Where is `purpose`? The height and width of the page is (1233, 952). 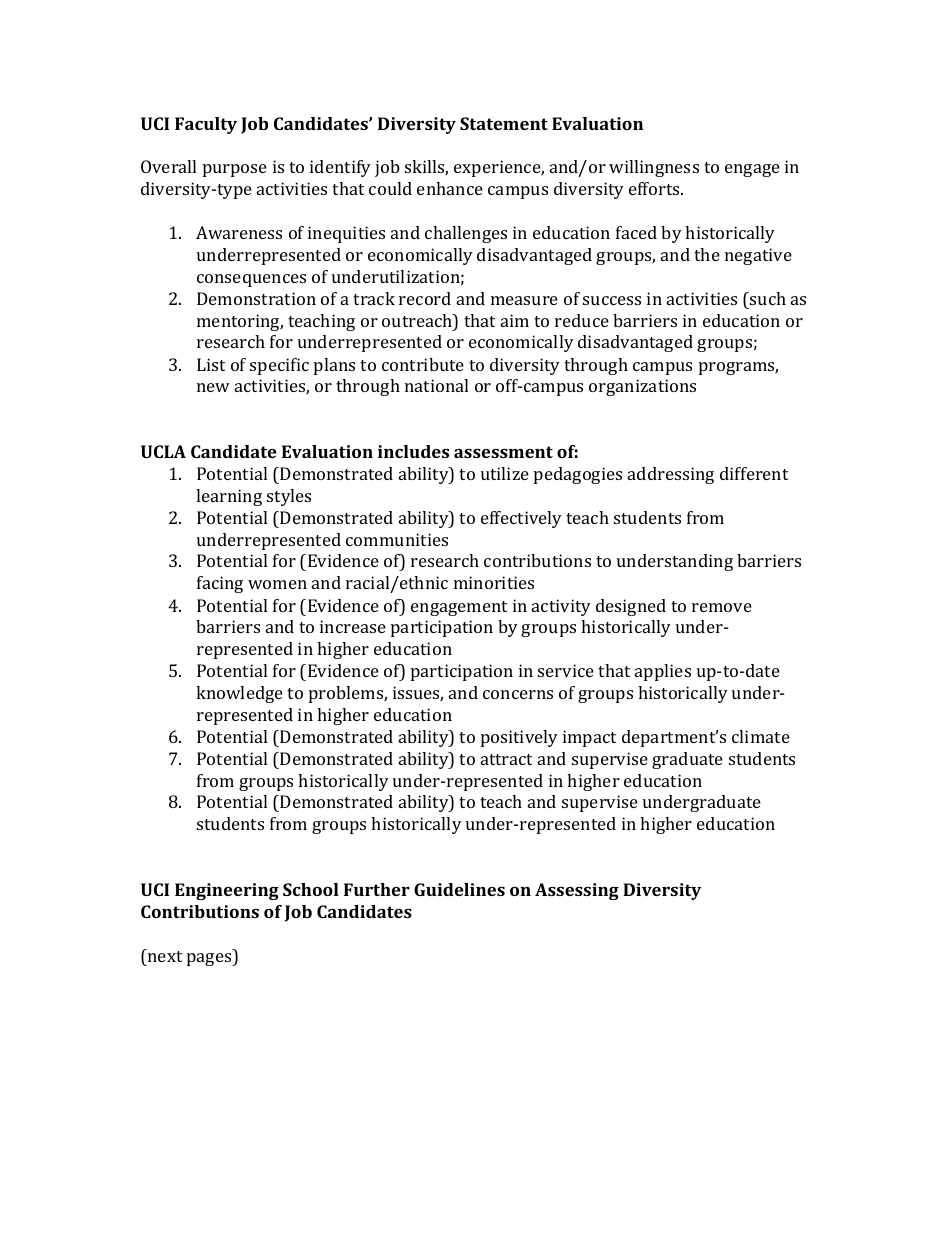 purpose is located at coordinates (235, 170).
